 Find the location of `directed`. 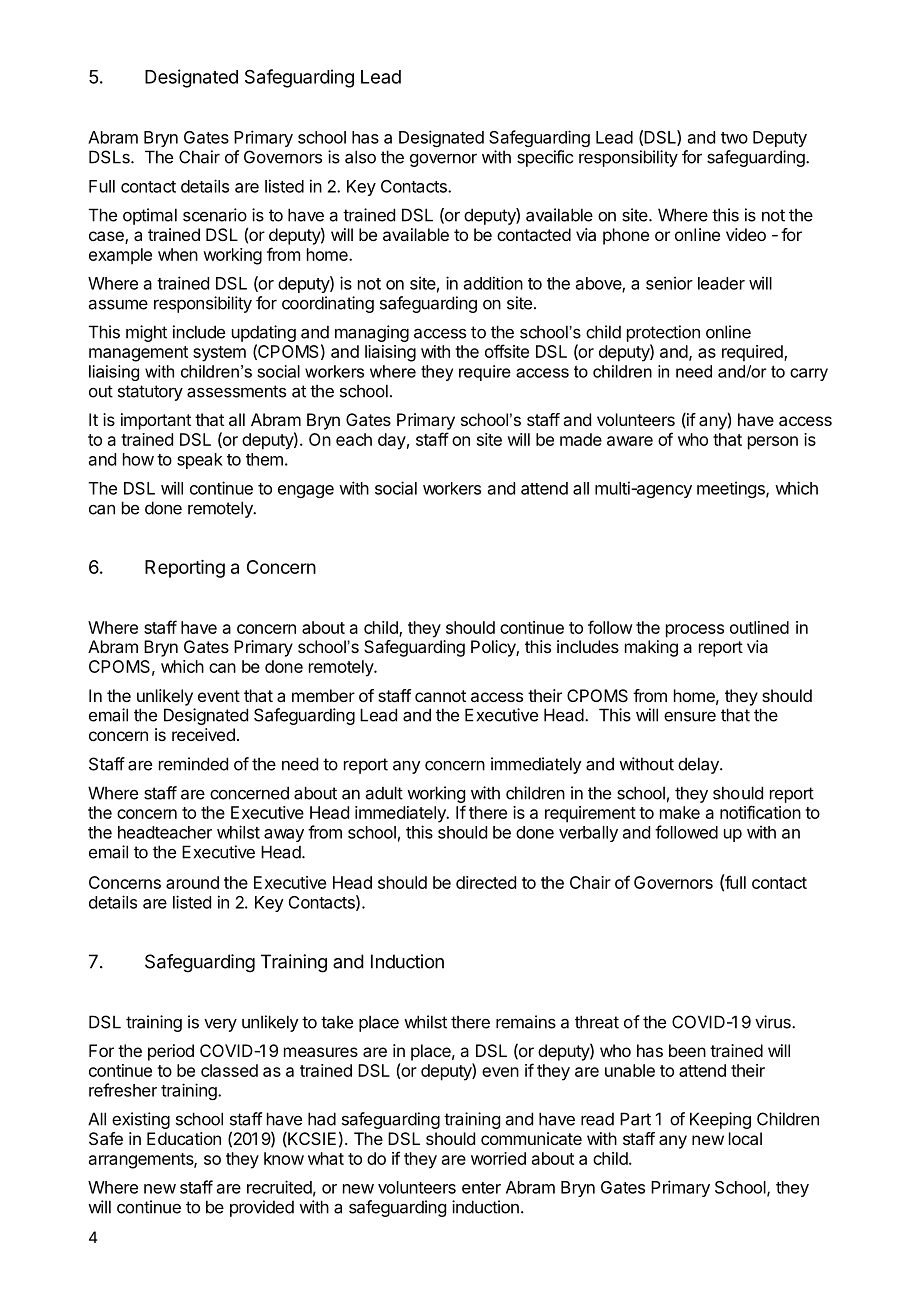

directed is located at coordinates (486, 882).
